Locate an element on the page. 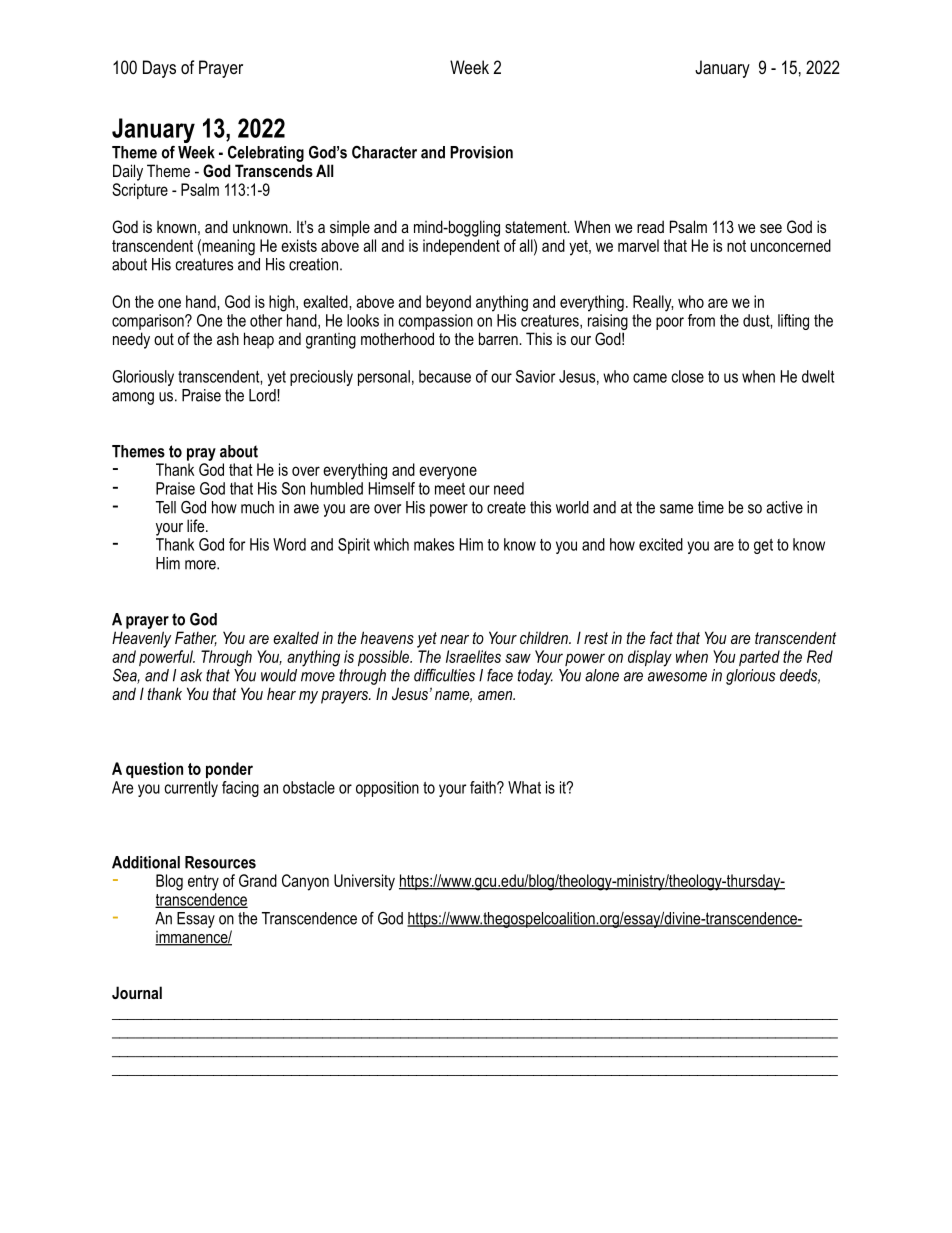 The width and height of the image is (952, 1233). What is located at coordinates (524, 787).
